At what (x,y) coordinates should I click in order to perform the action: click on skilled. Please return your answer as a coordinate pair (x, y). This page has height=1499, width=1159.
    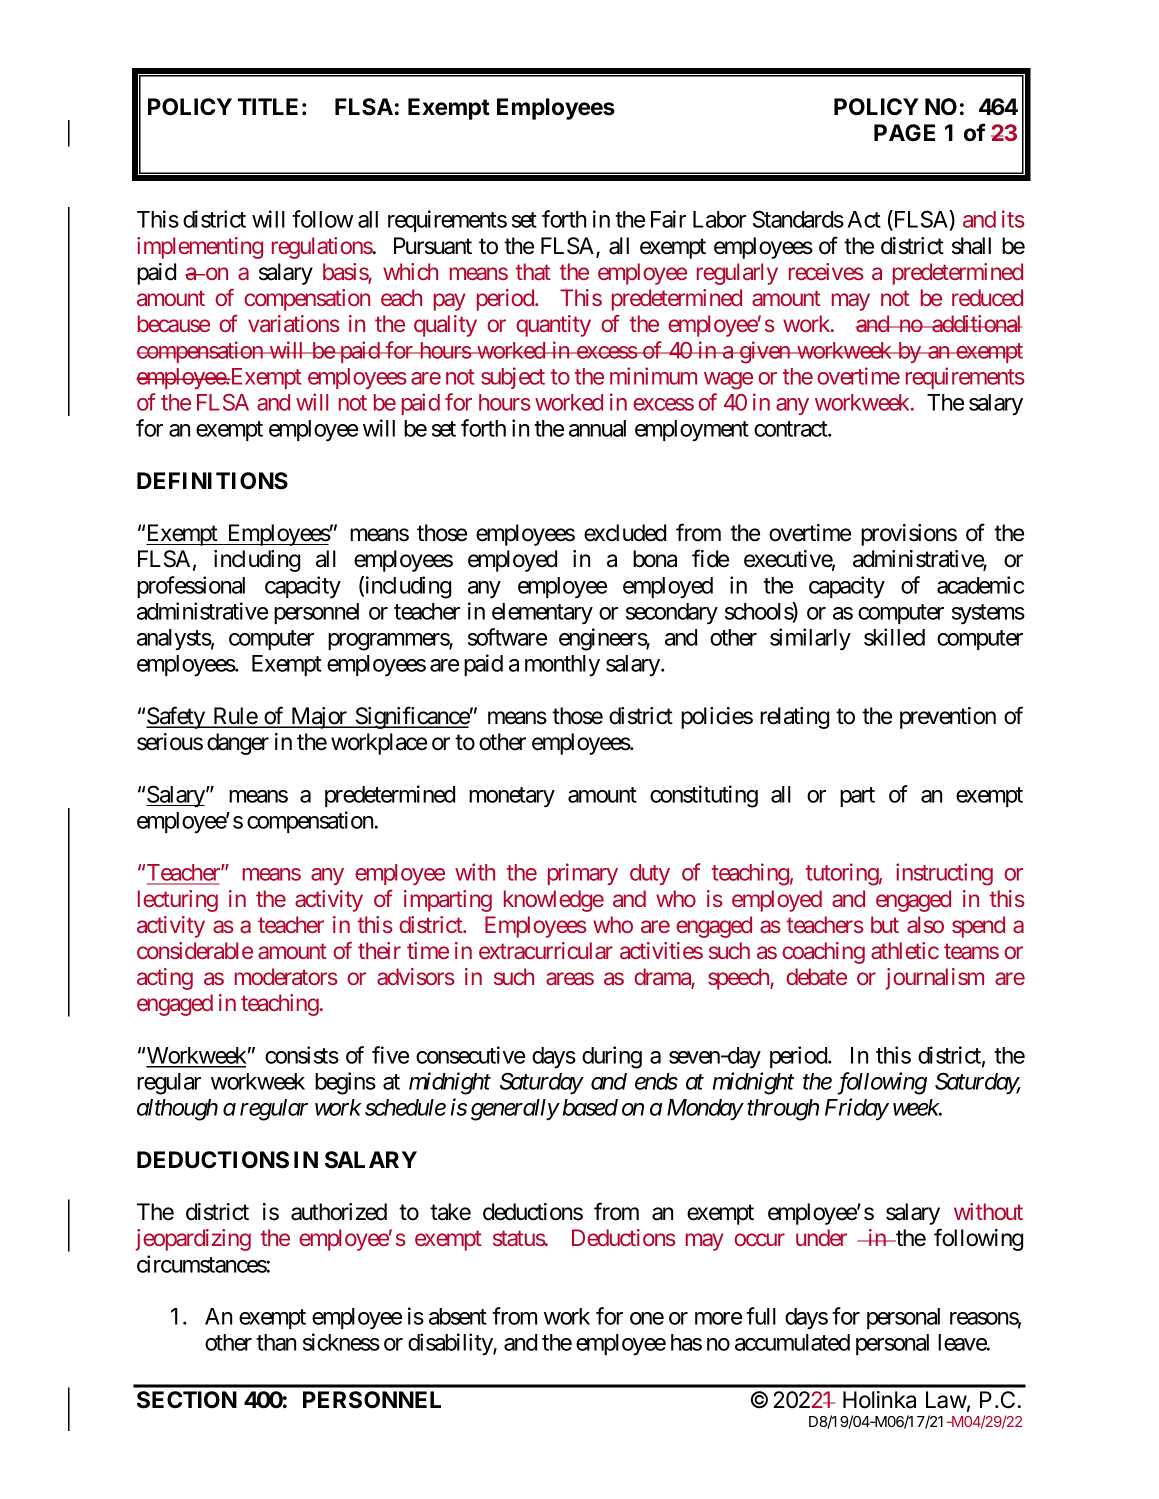
    Looking at the image, I should click on (894, 637).
